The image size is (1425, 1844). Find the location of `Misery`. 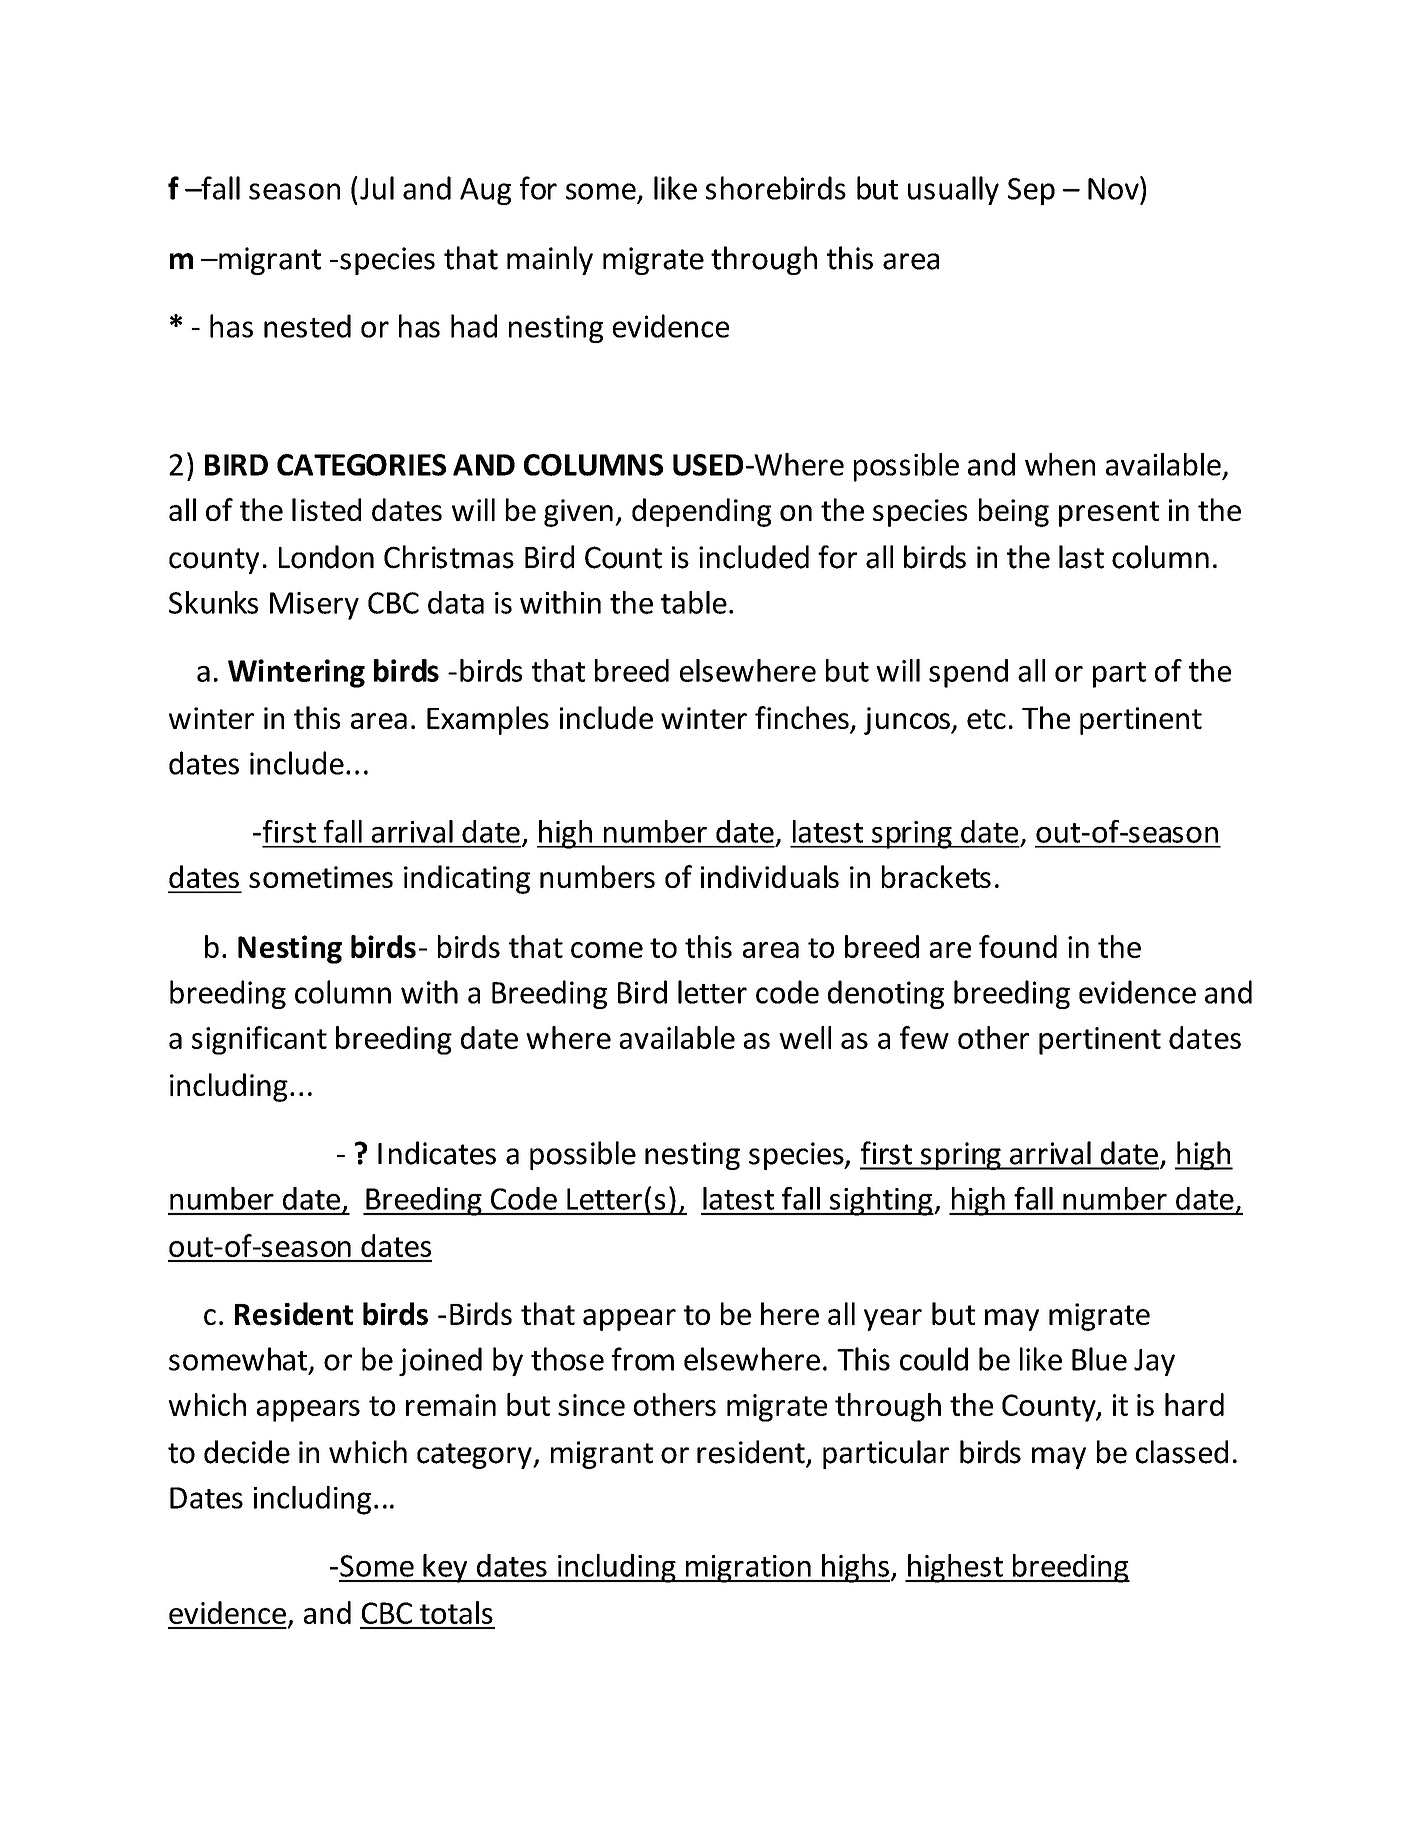

Misery is located at coordinates (314, 606).
